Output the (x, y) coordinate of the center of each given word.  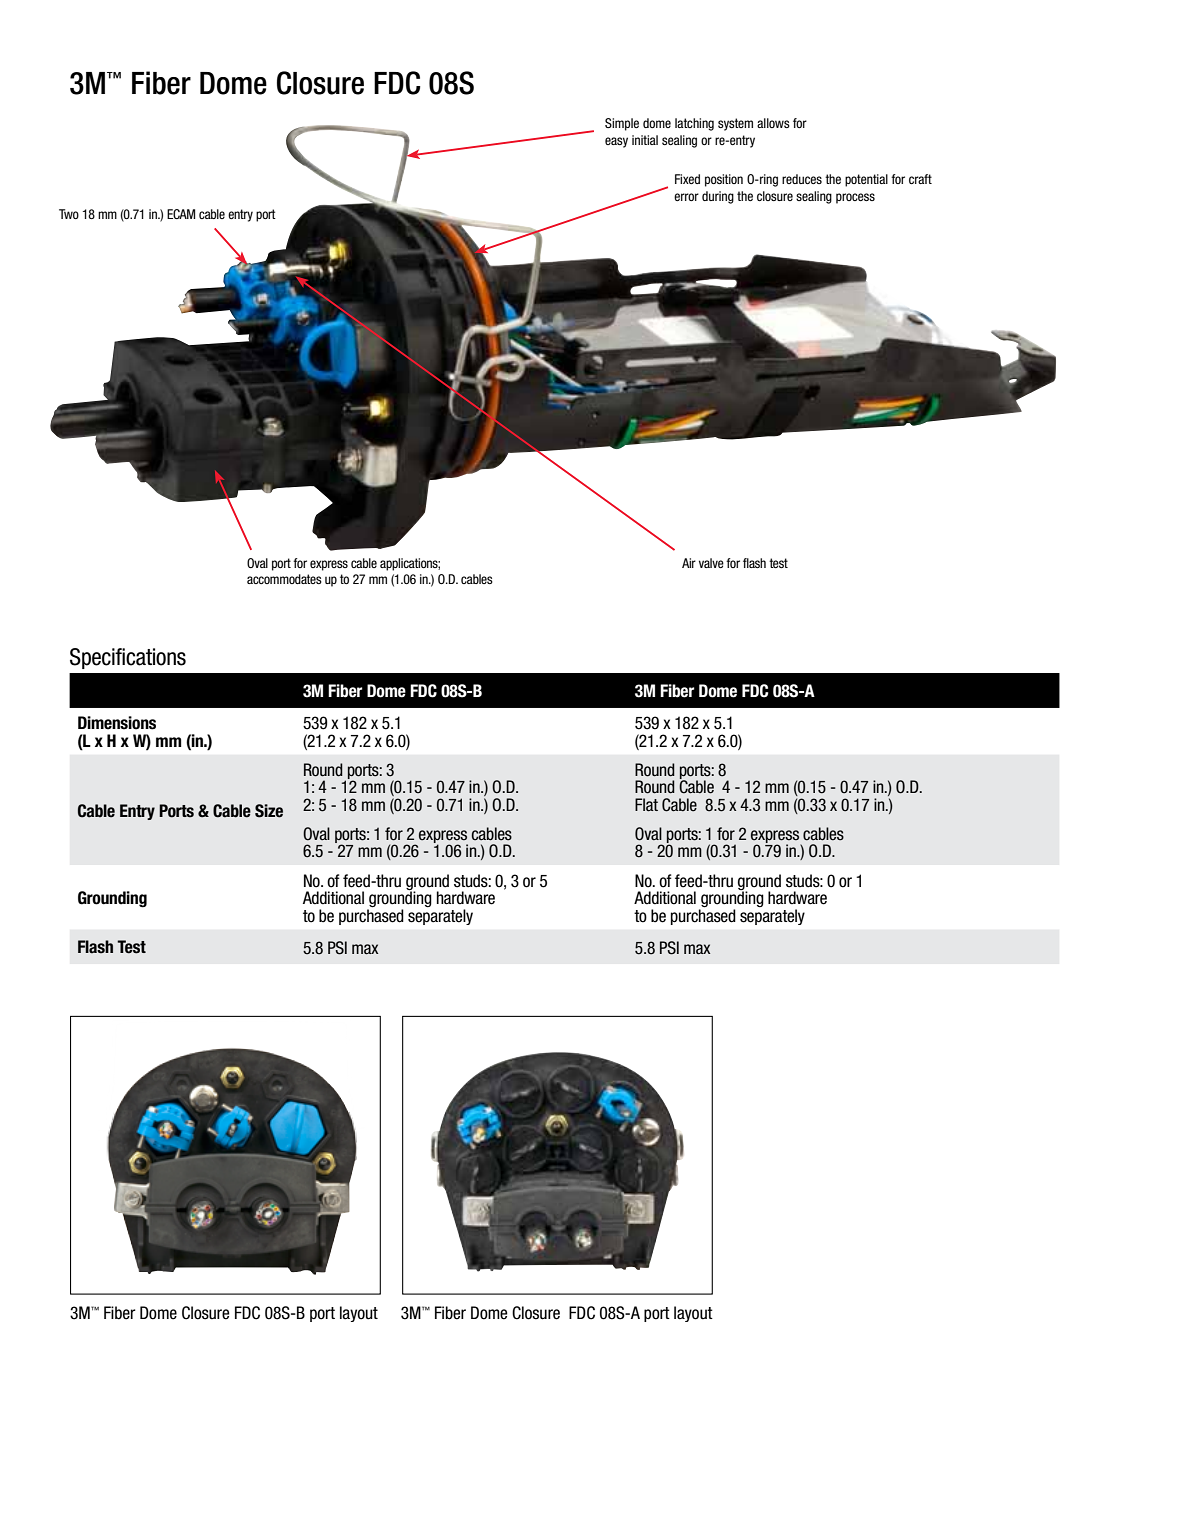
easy (616, 142)
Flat (646, 805)
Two (69, 214)
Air (689, 563)
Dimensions (117, 723)
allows (773, 123)
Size (269, 811)
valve (711, 563)
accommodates (284, 579)
